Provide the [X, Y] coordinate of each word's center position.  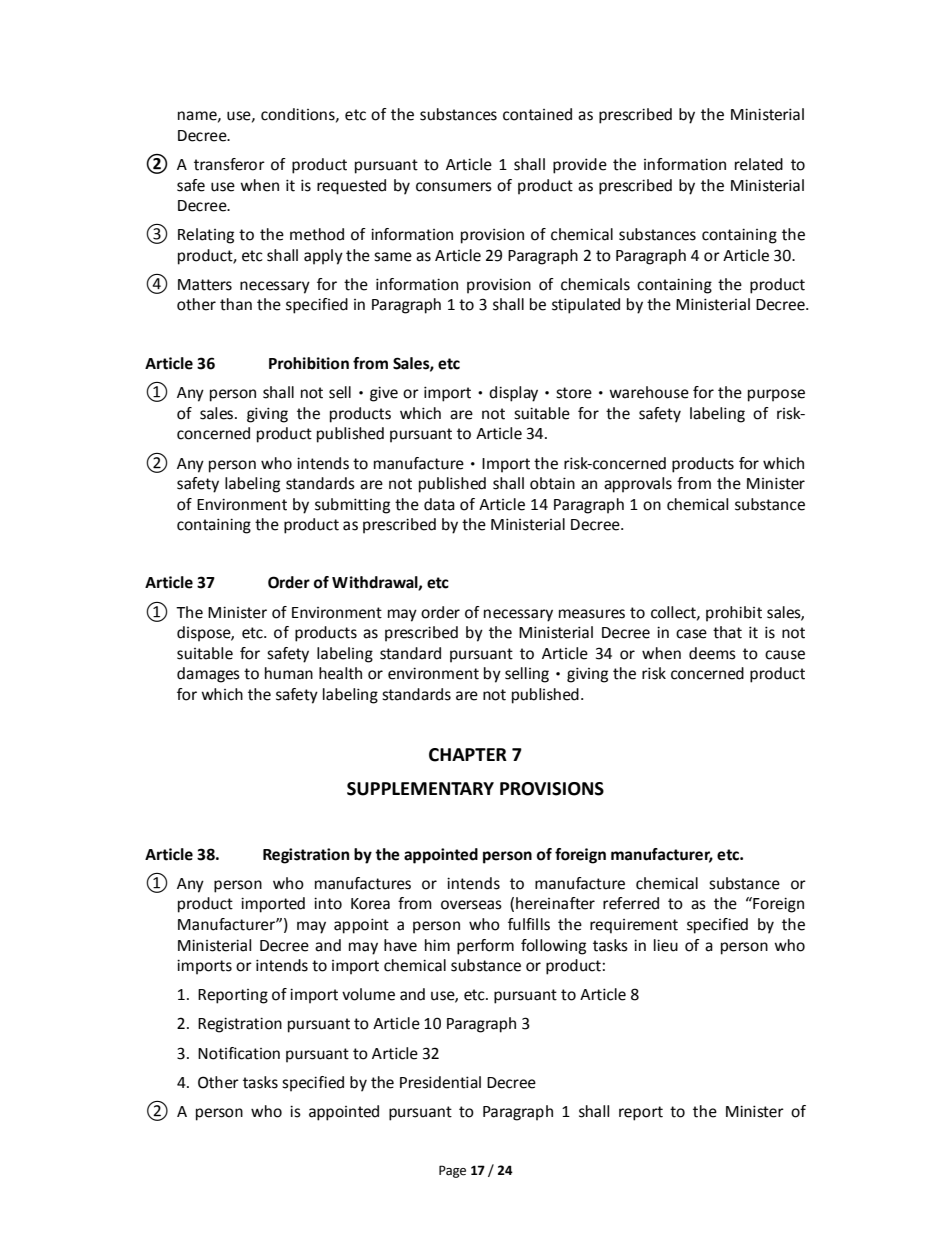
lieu [666, 945]
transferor [229, 164]
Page [452, 1171]
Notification [239, 1053]
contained [537, 114]
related [759, 164]
